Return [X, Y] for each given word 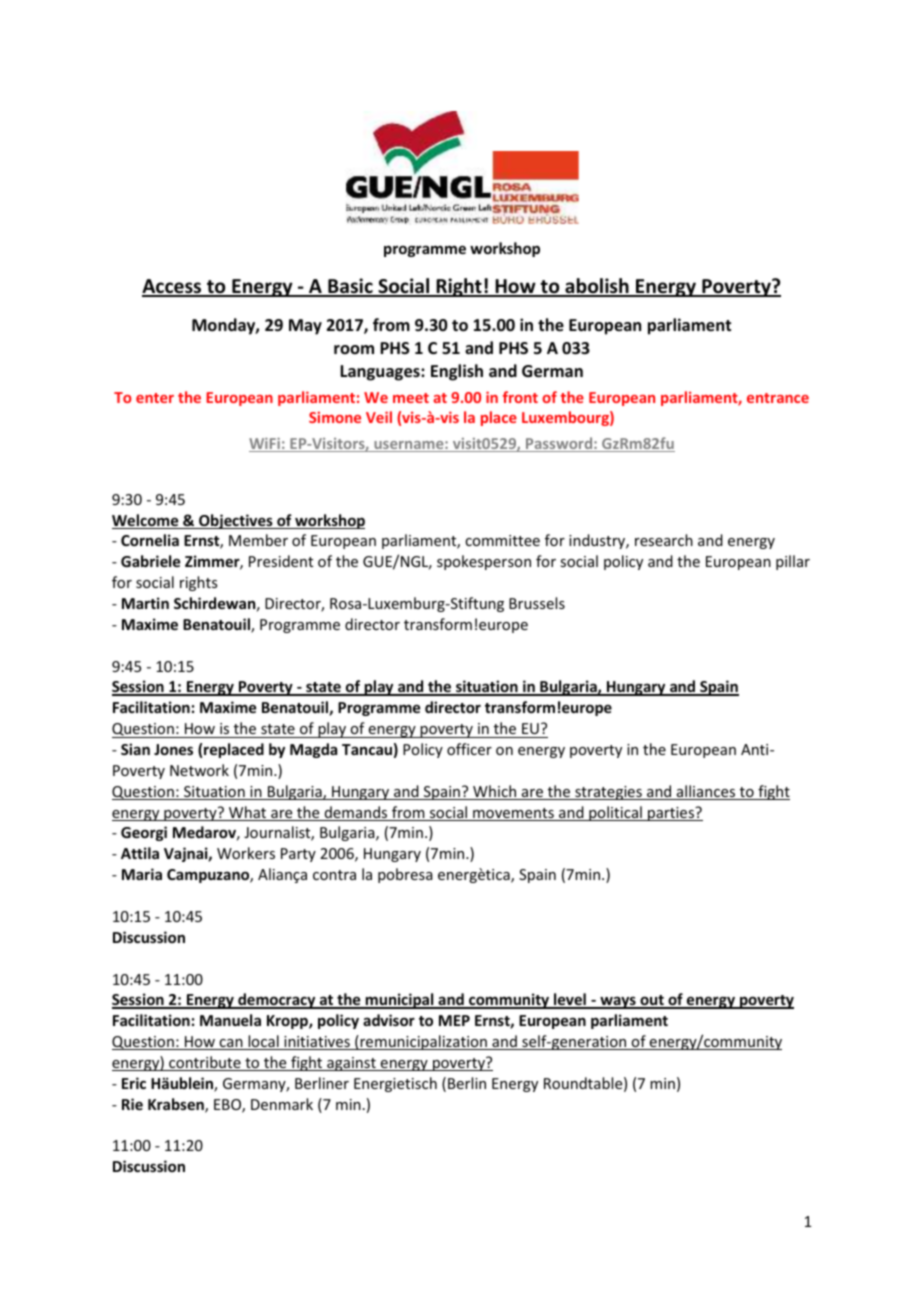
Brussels [537, 603]
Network [199, 770]
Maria [142, 874]
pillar [793, 562]
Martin [145, 603]
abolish [597, 287]
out [652, 1001]
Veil [379, 417]
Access [173, 287]
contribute [205, 1063]
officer [469, 749]
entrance [778, 398]
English [457, 372]
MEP [454, 1020]
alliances [706, 792]
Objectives [236, 521]
